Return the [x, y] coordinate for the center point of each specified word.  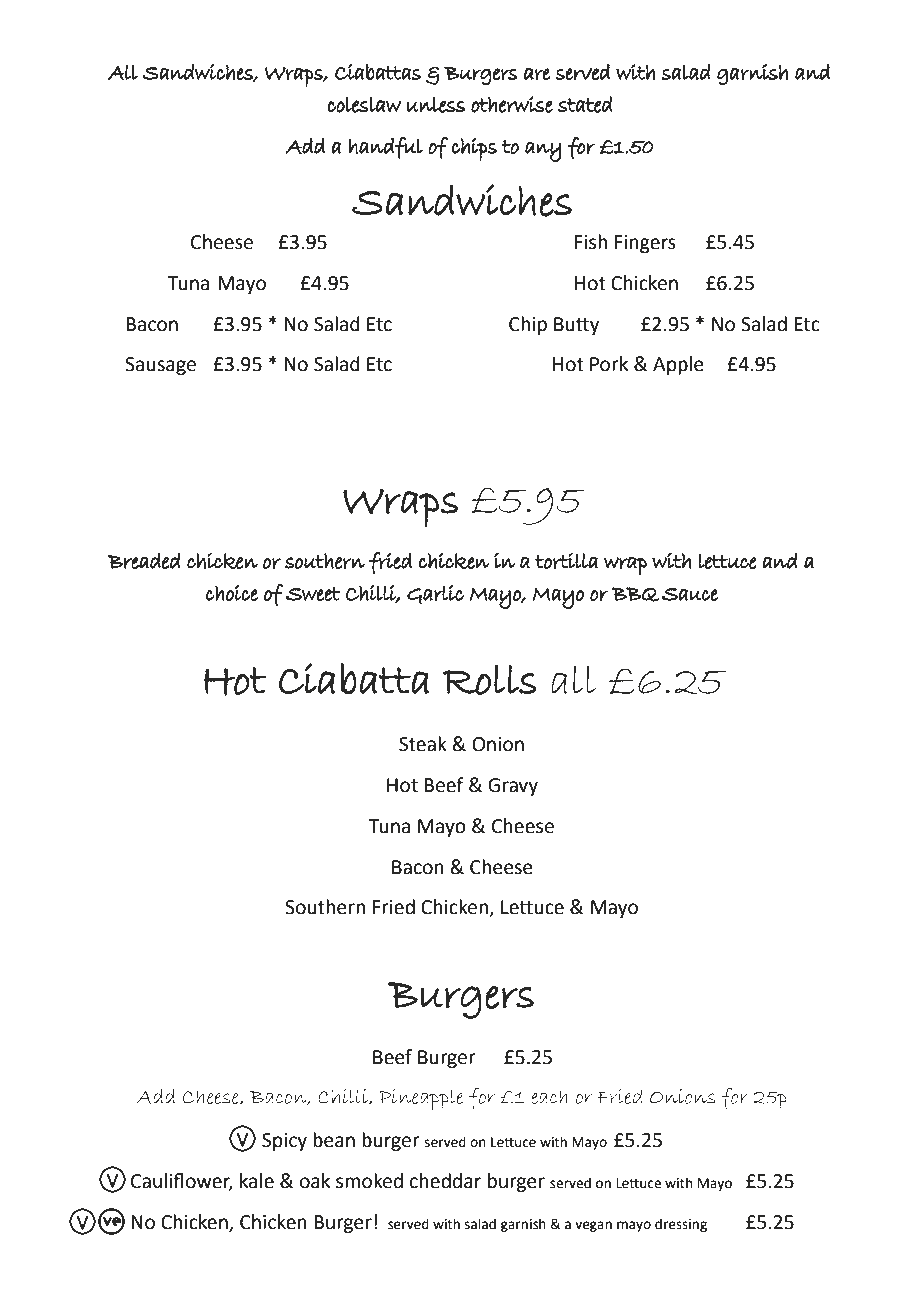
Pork [609, 364]
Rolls [490, 680]
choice [232, 593]
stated [585, 104]
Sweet [313, 594]
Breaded [144, 560]
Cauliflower [182, 1182]
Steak [423, 744]
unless [436, 105]
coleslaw [364, 105]
